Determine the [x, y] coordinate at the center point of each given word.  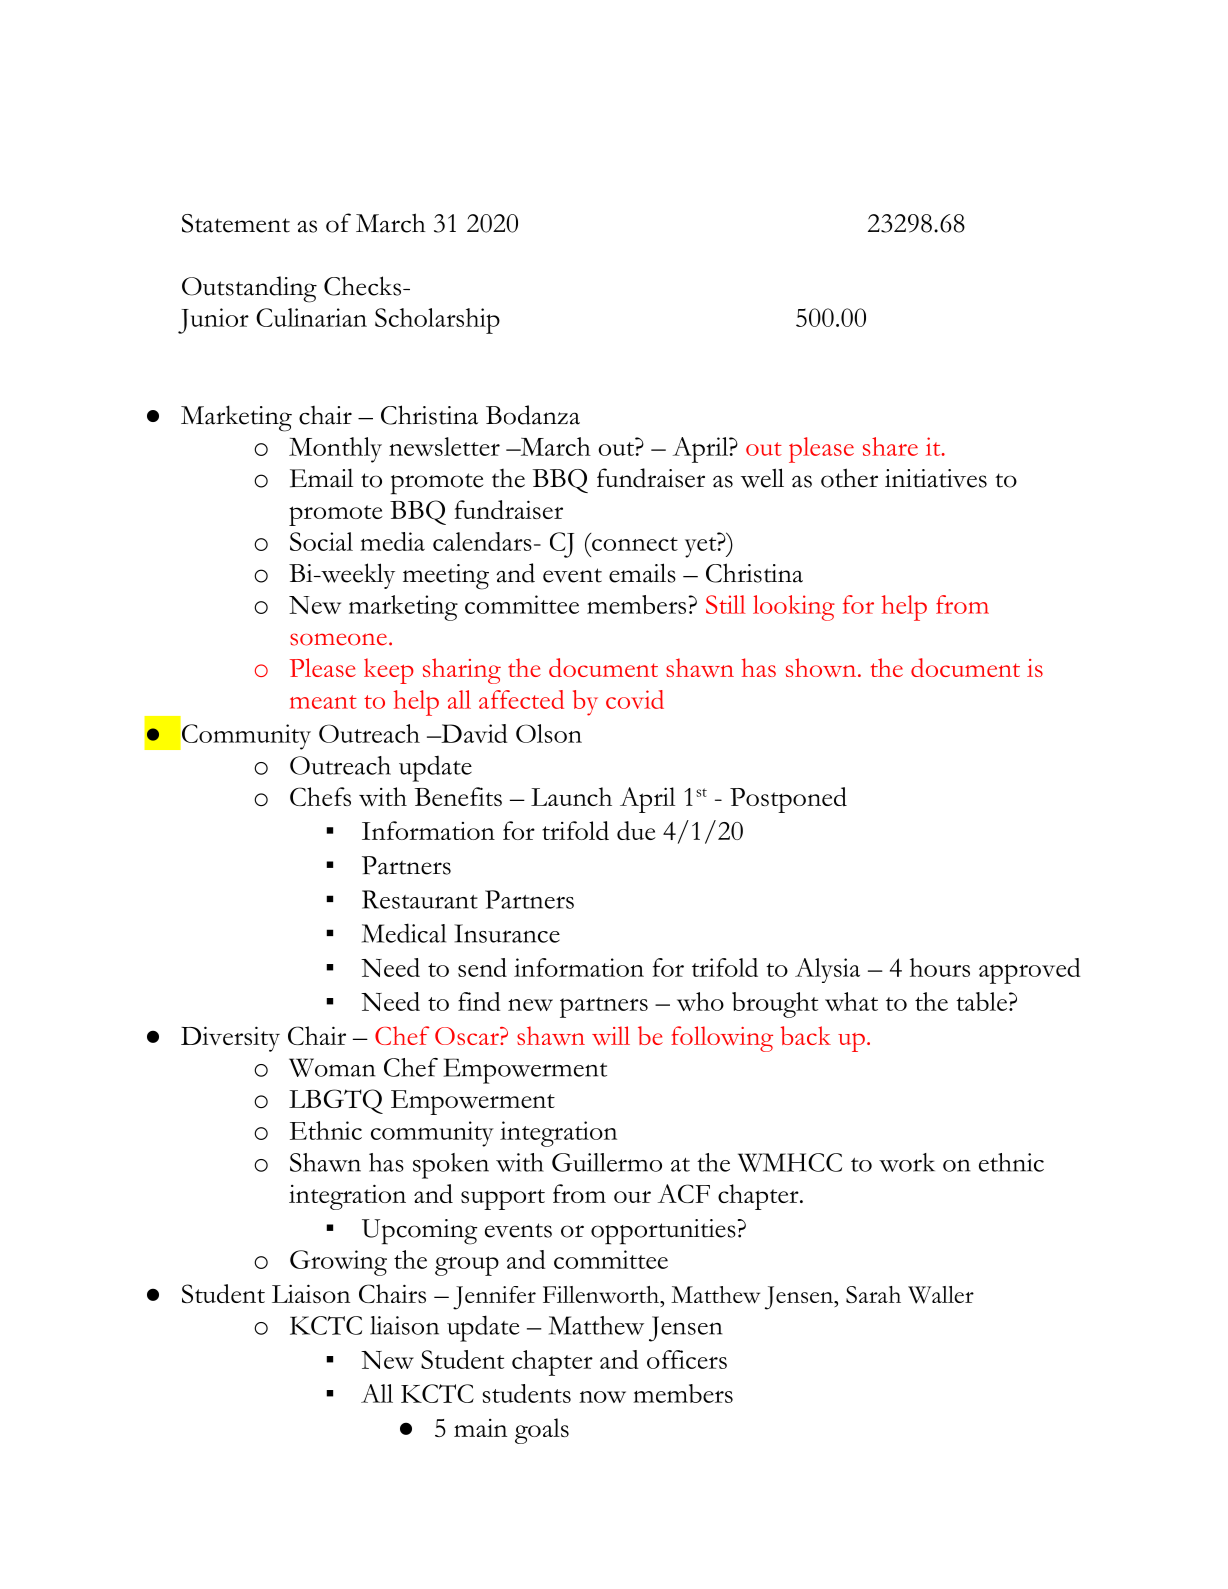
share [890, 446]
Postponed [788, 800]
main [480, 1428]
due [636, 830]
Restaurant [420, 899]
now [602, 1397]
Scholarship [437, 321]
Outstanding [249, 289]
